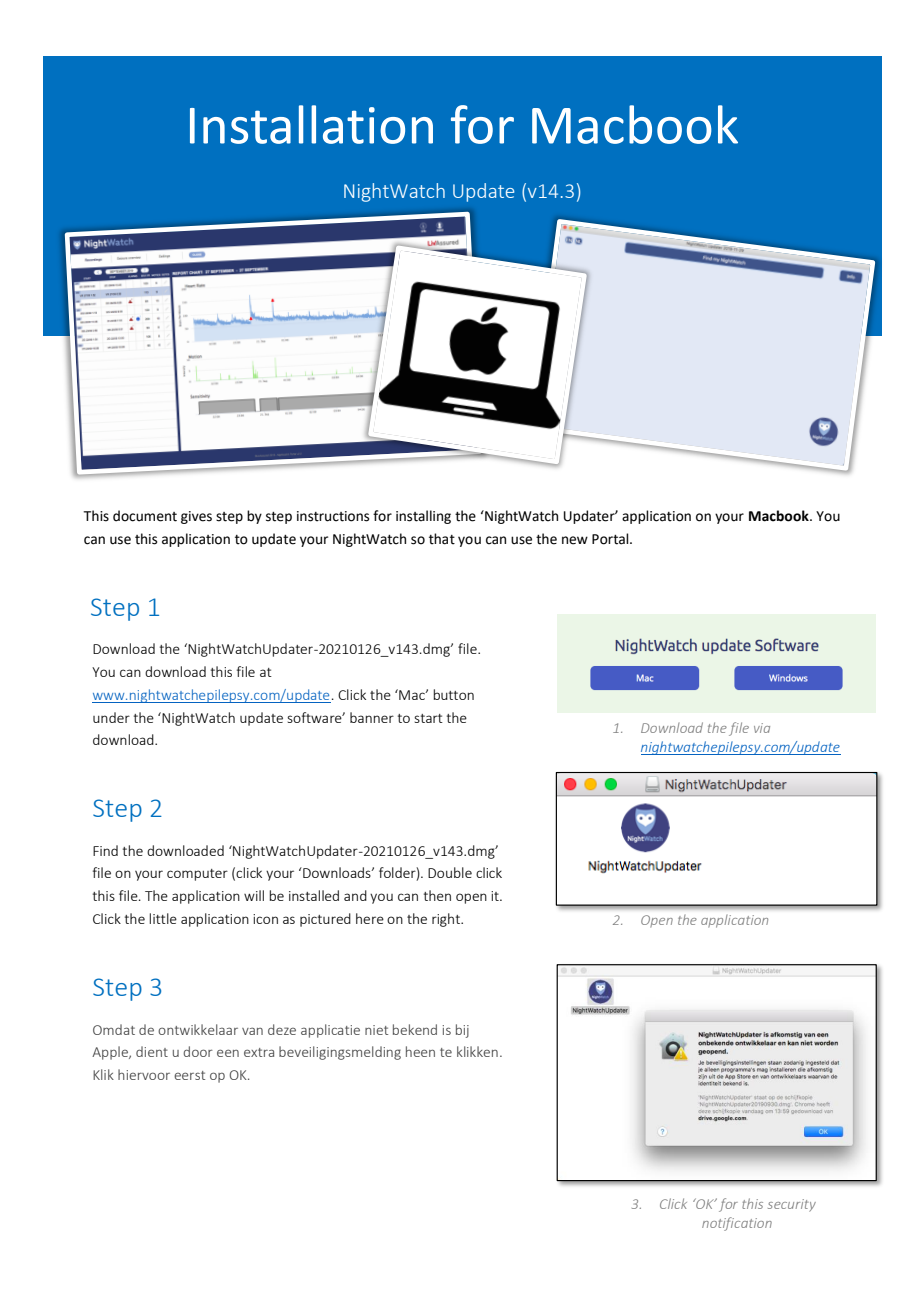 Image resolution: width=924 pixels, height=1308 pixels. I want to click on door, so click(198, 1051).
